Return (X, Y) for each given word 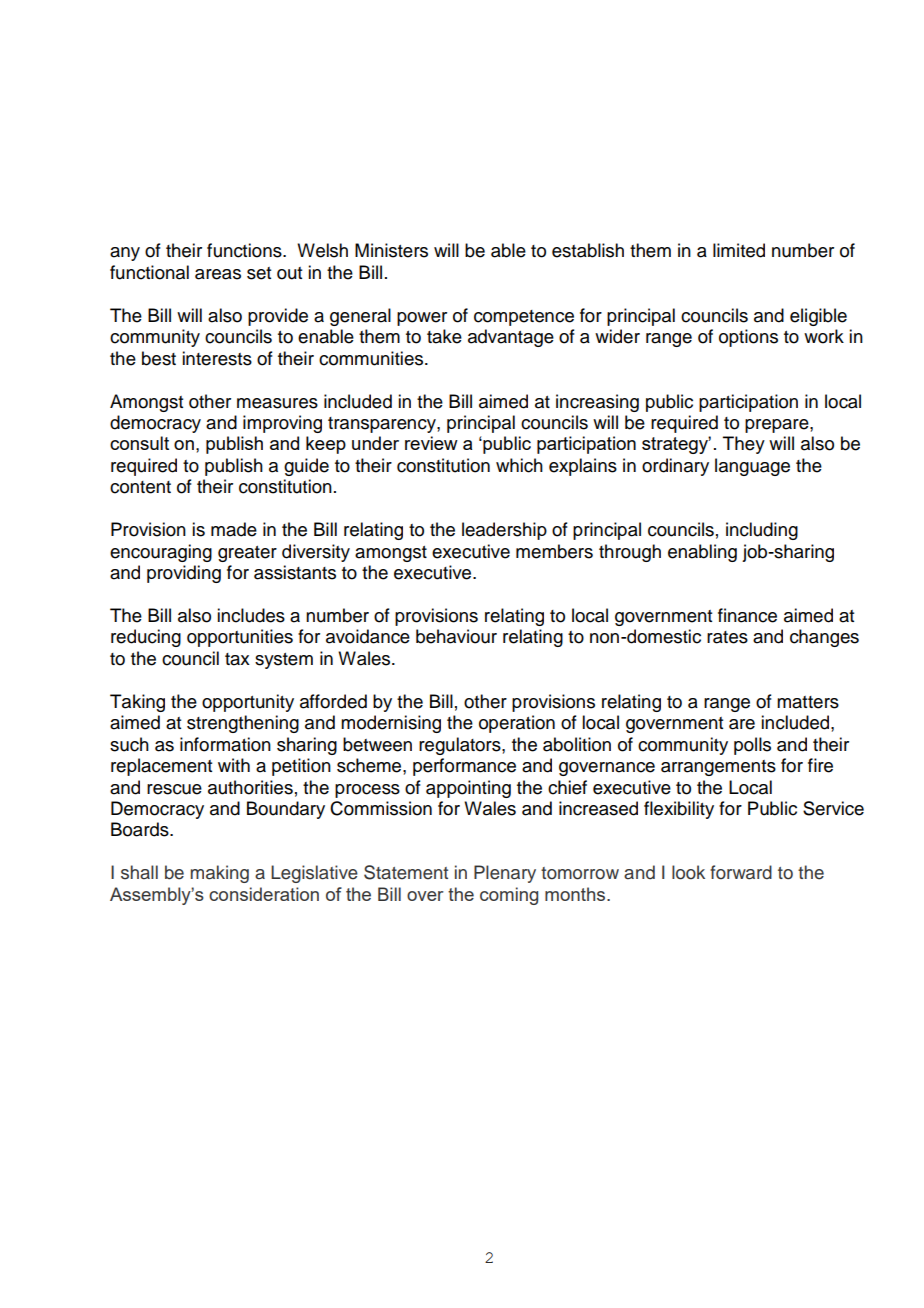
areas (218, 274)
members (554, 551)
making (220, 874)
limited (739, 250)
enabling (702, 553)
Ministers (391, 250)
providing (184, 574)
